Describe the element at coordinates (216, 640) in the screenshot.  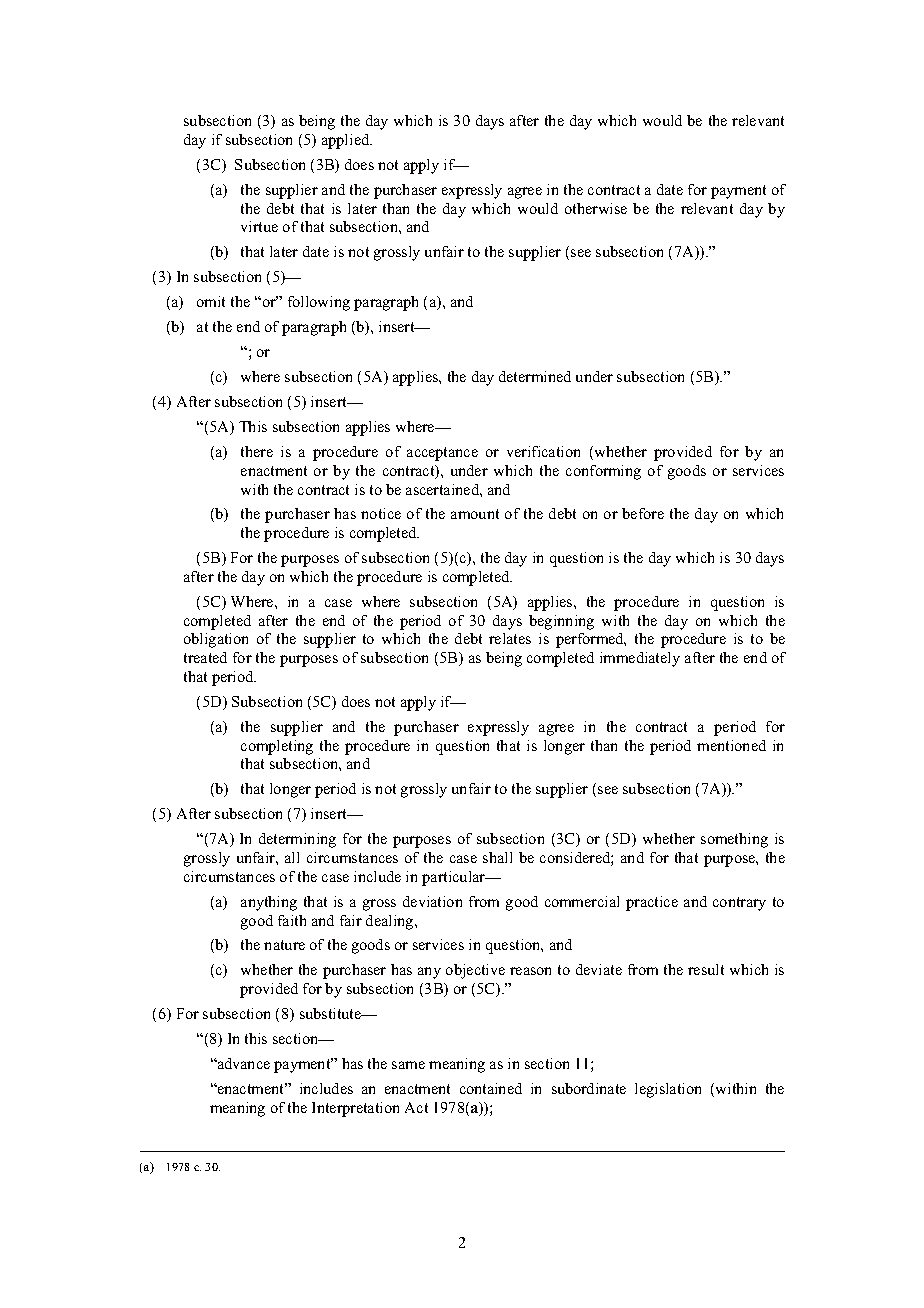
I see `obligation` at that location.
